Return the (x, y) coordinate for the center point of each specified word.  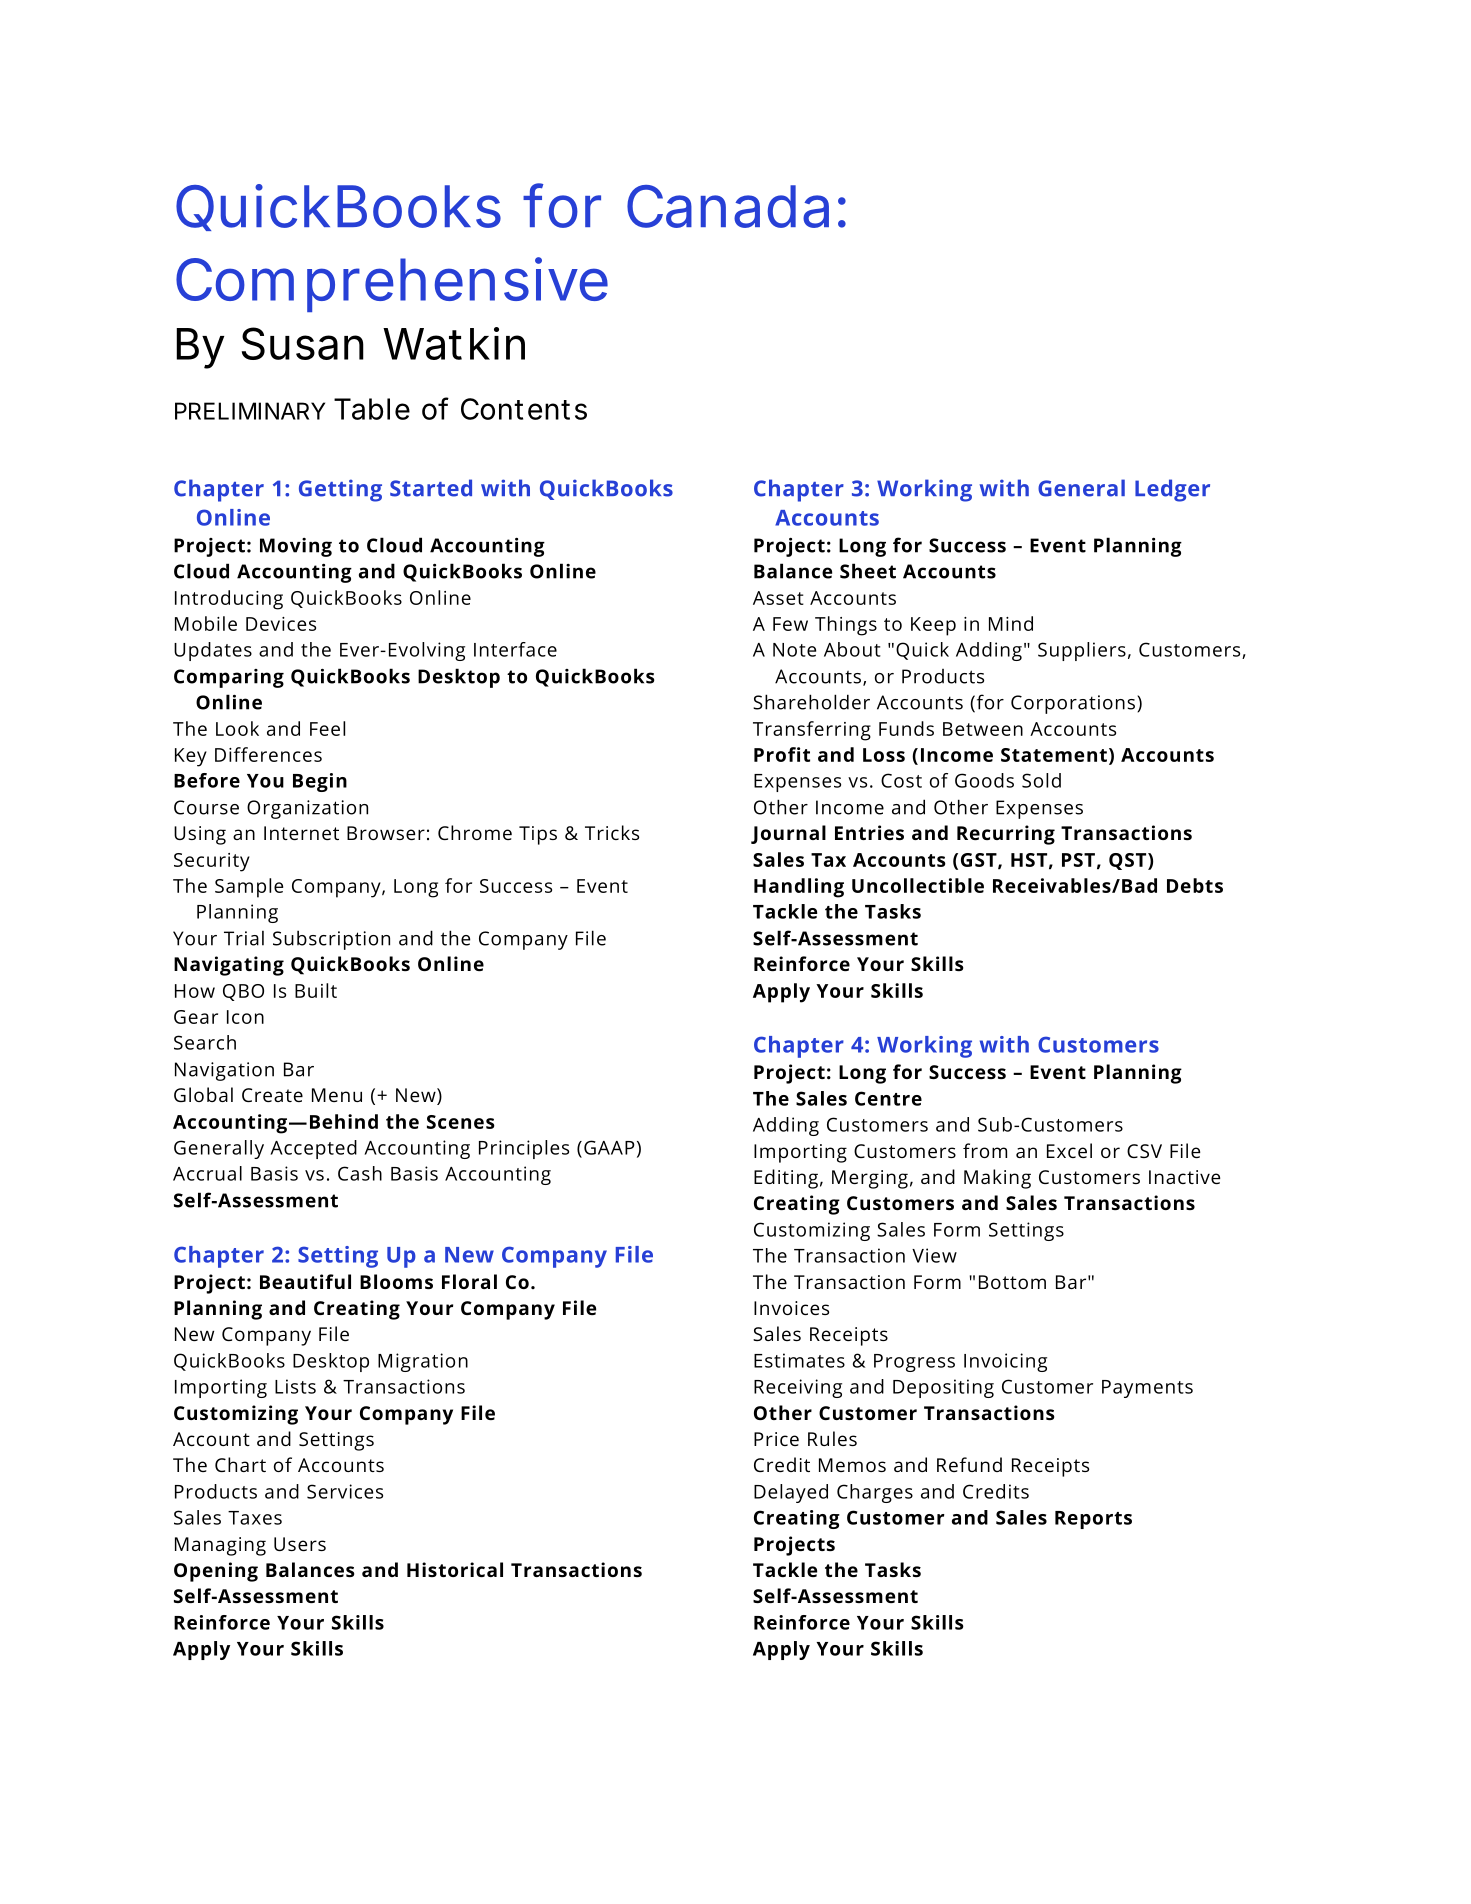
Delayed (791, 1493)
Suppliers (1082, 651)
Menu (337, 1095)
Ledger (1172, 490)
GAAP (609, 1147)
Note (794, 650)
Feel (327, 728)
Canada (728, 206)
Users (300, 1544)
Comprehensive (392, 284)
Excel (1069, 1150)
